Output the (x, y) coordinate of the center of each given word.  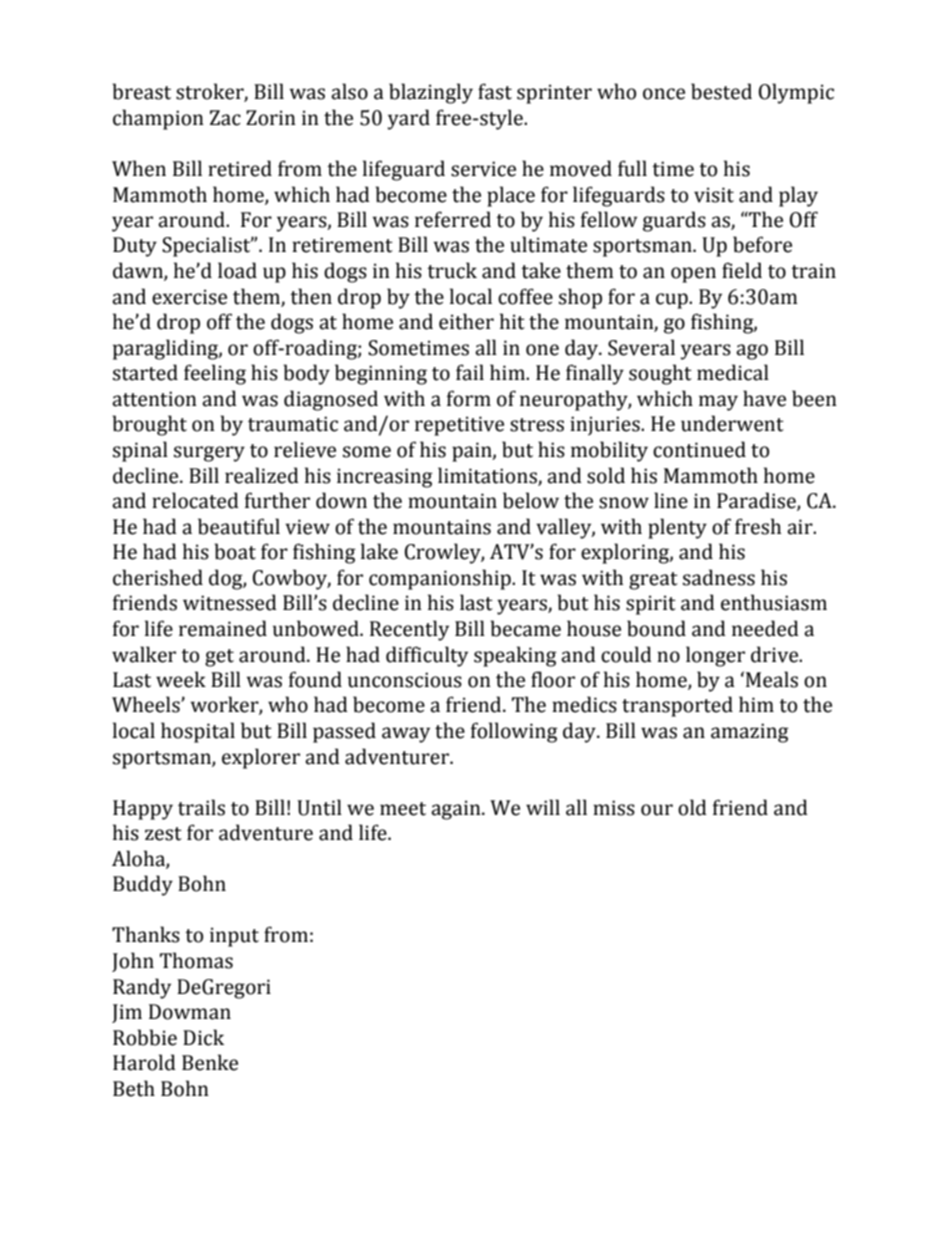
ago (752, 352)
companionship (441, 579)
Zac (225, 118)
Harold (144, 1062)
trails (201, 807)
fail (470, 372)
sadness (719, 577)
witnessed (230, 602)
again (457, 810)
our (657, 810)
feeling (215, 374)
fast (495, 91)
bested (721, 91)
